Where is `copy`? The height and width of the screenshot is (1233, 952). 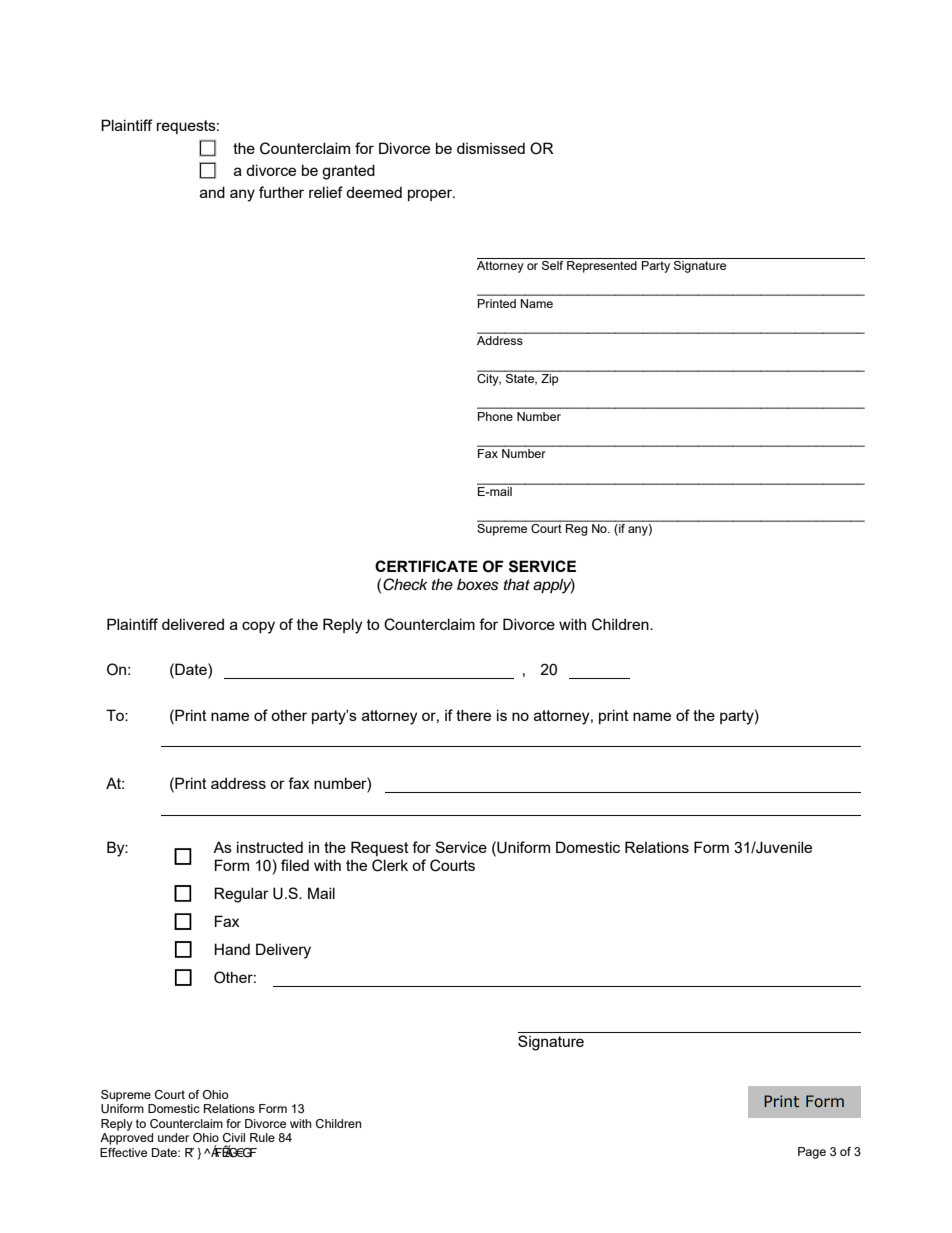
copy is located at coordinates (258, 627).
